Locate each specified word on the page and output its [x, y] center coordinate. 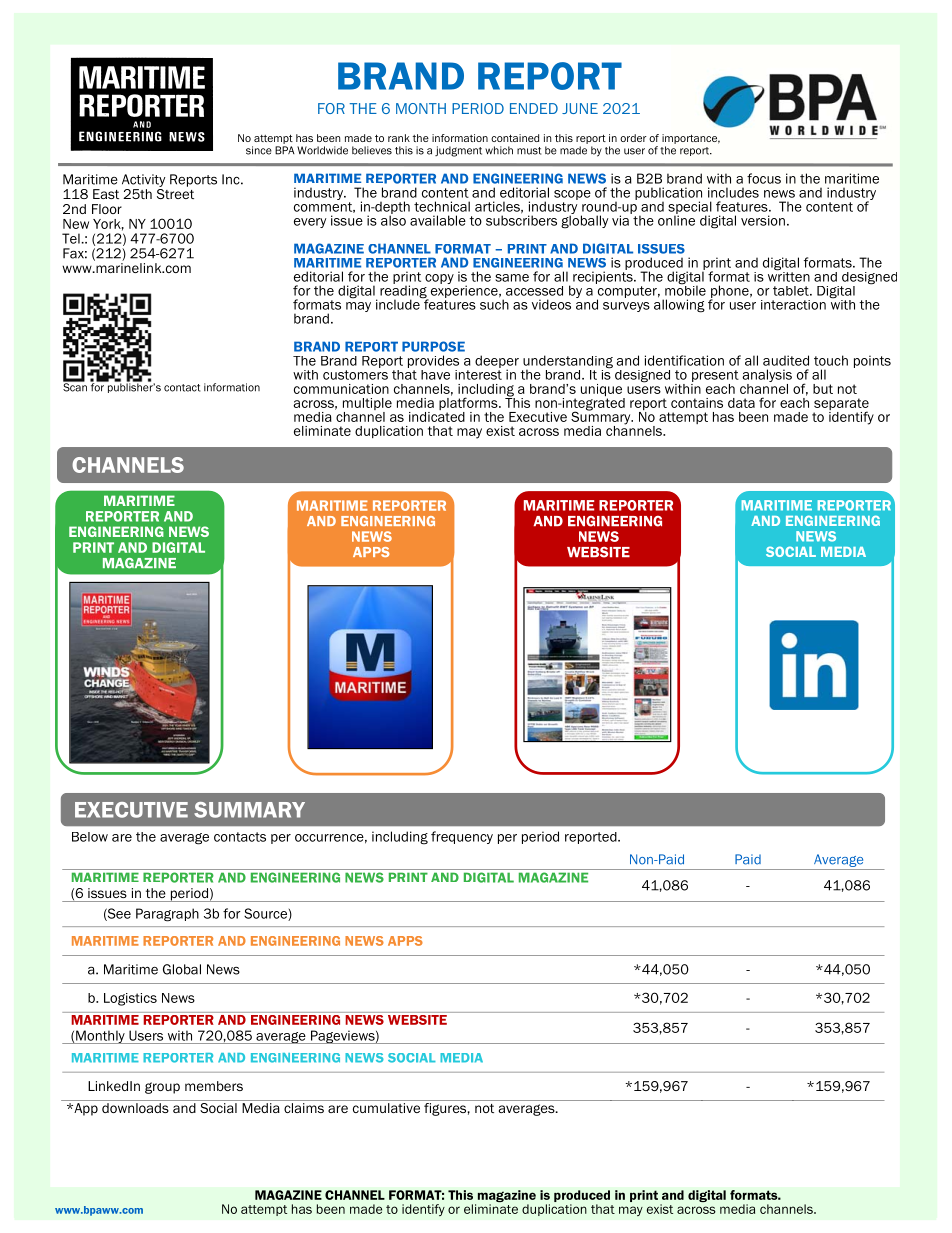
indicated [437, 415]
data [741, 403]
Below [90, 837]
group [162, 1088]
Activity [143, 180]
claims [304, 1108]
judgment [458, 151]
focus [764, 178]
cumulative [386, 1108]
